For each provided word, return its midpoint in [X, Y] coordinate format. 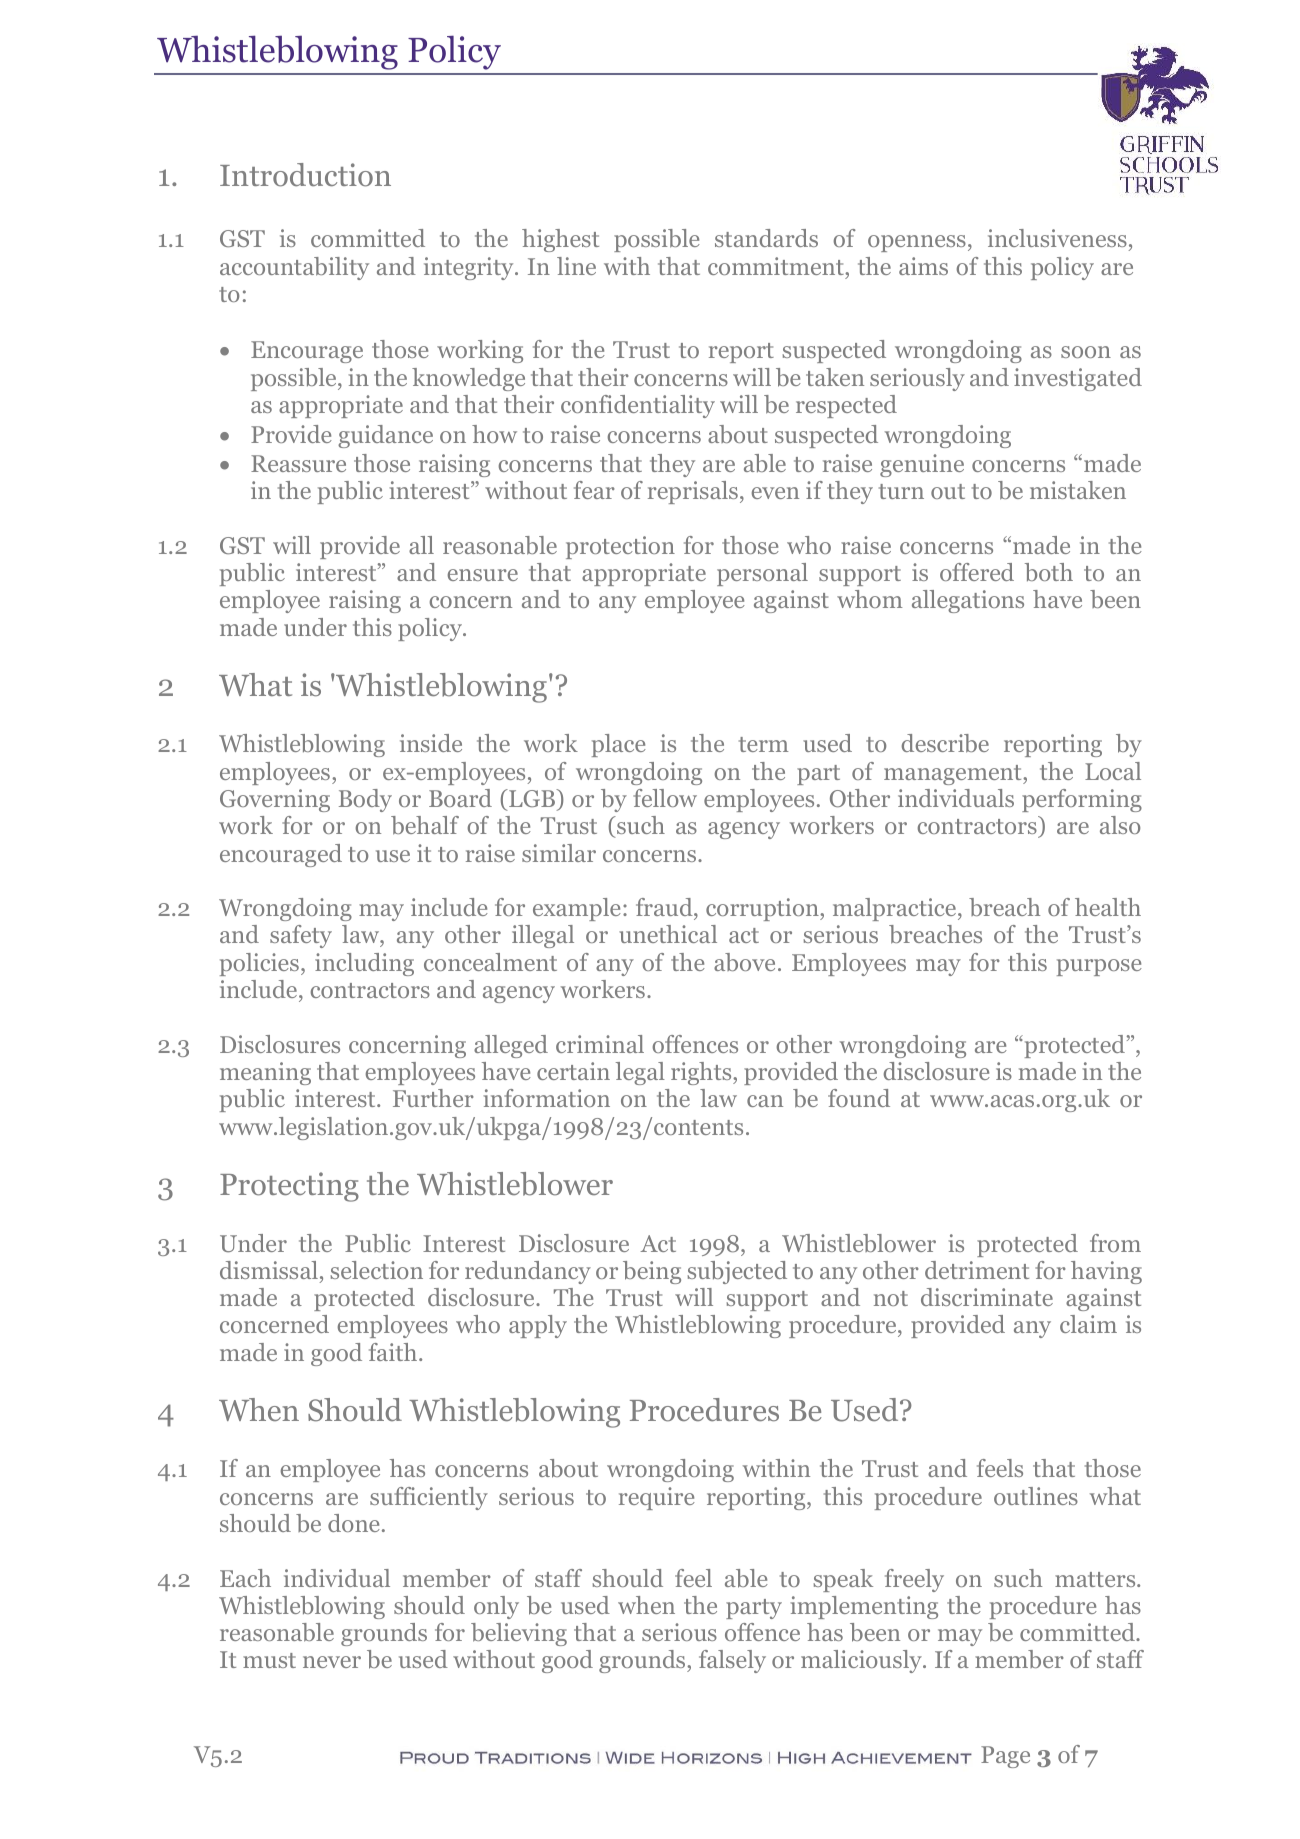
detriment [977, 1270]
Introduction [305, 175]
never [332, 1662]
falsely [732, 1661]
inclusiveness [1057, 238]
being [652, 1272]
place [619, 745]
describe [945, 743]
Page [1005, 1757]
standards [766, 238]
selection [377, 1270]
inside [431, 743]
